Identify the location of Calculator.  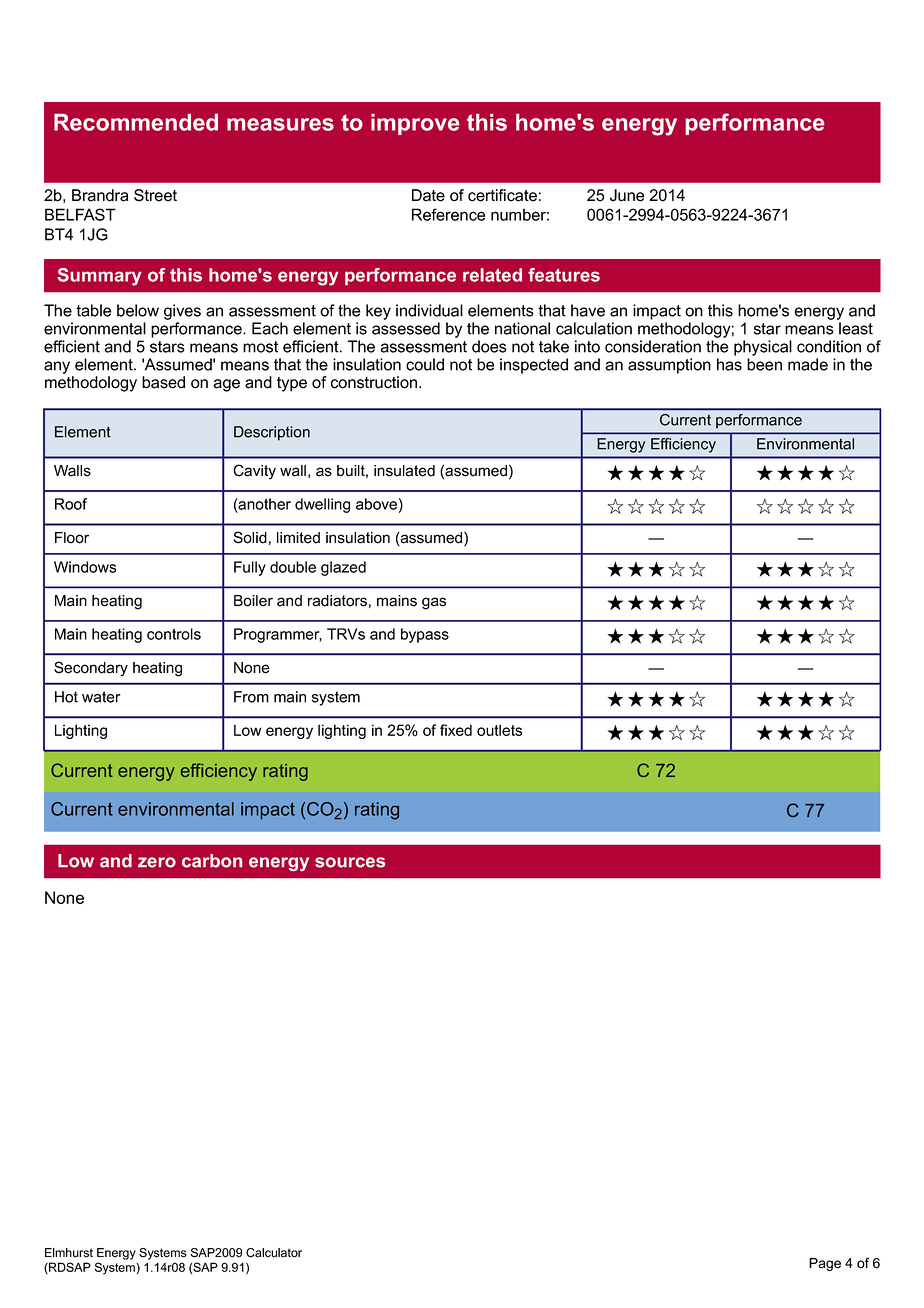
(274, 1253).
